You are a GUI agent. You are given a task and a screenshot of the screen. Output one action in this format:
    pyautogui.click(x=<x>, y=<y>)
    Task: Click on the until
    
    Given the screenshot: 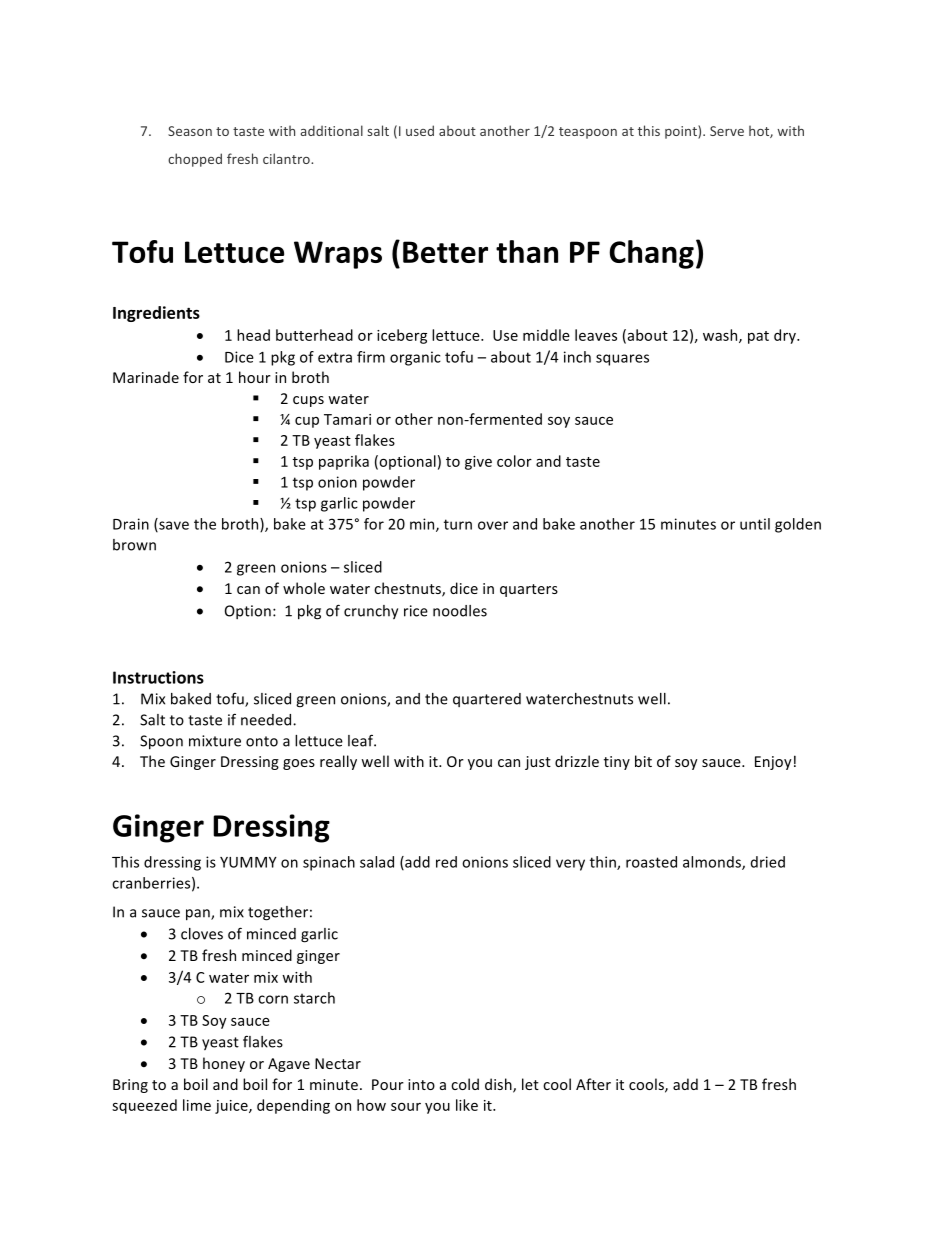 What is the action you would take?
    pyautogui.click(x=755, y=524)
